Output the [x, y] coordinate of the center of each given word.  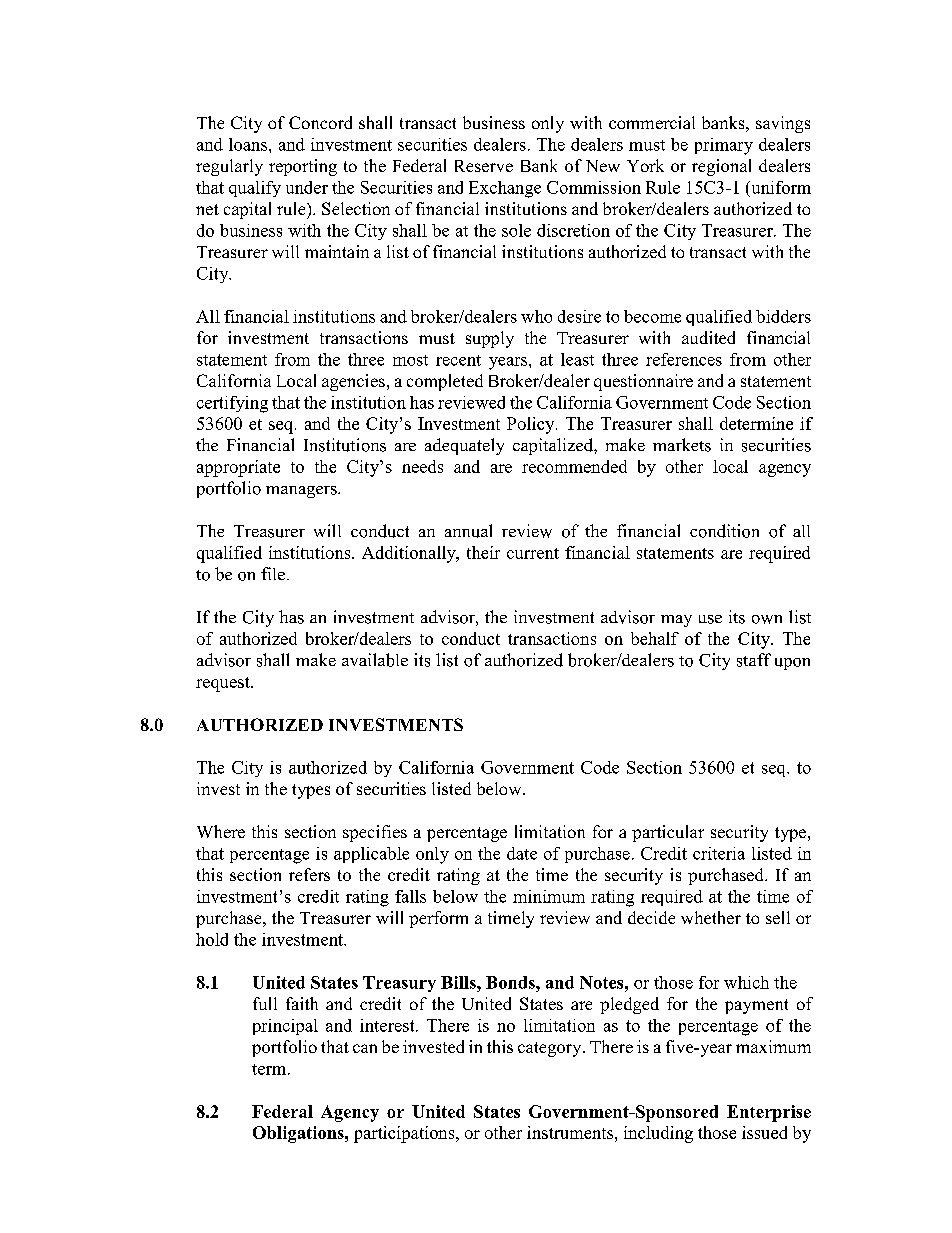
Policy [532, 425]
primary [724, 146]
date [522, 853]
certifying [232, 404]
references [684, 359]
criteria [719, 853]
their [483, 552]
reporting [303, 167]
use [710, 619]
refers [309, 874]
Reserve [484, 166]
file [273, 573]
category [551, 1049]
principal [285, 1027]
